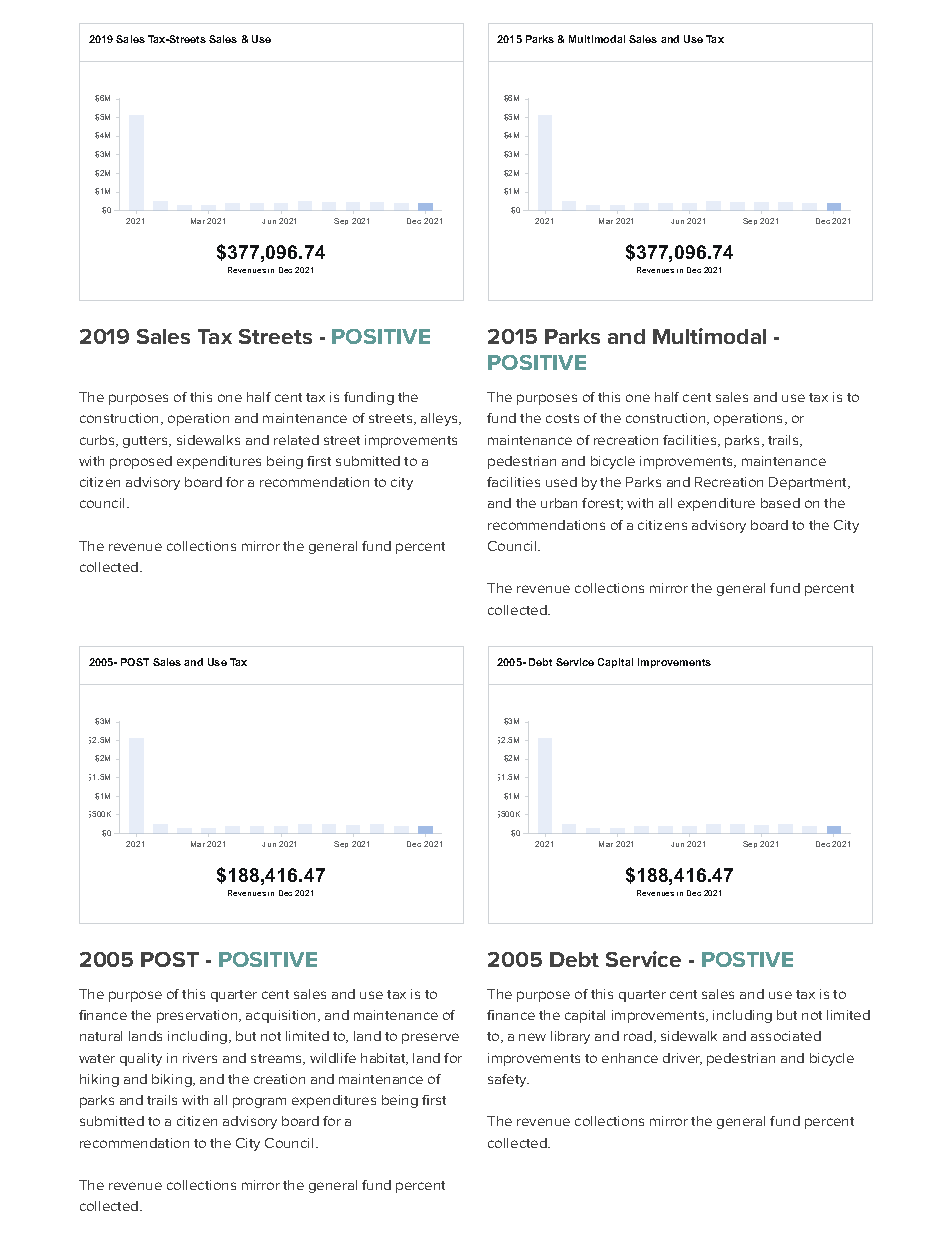 The image size is (952, 1233). Describe the element at coordinates (198, 1016) in the screenshot. I see `preservation` at that location.
